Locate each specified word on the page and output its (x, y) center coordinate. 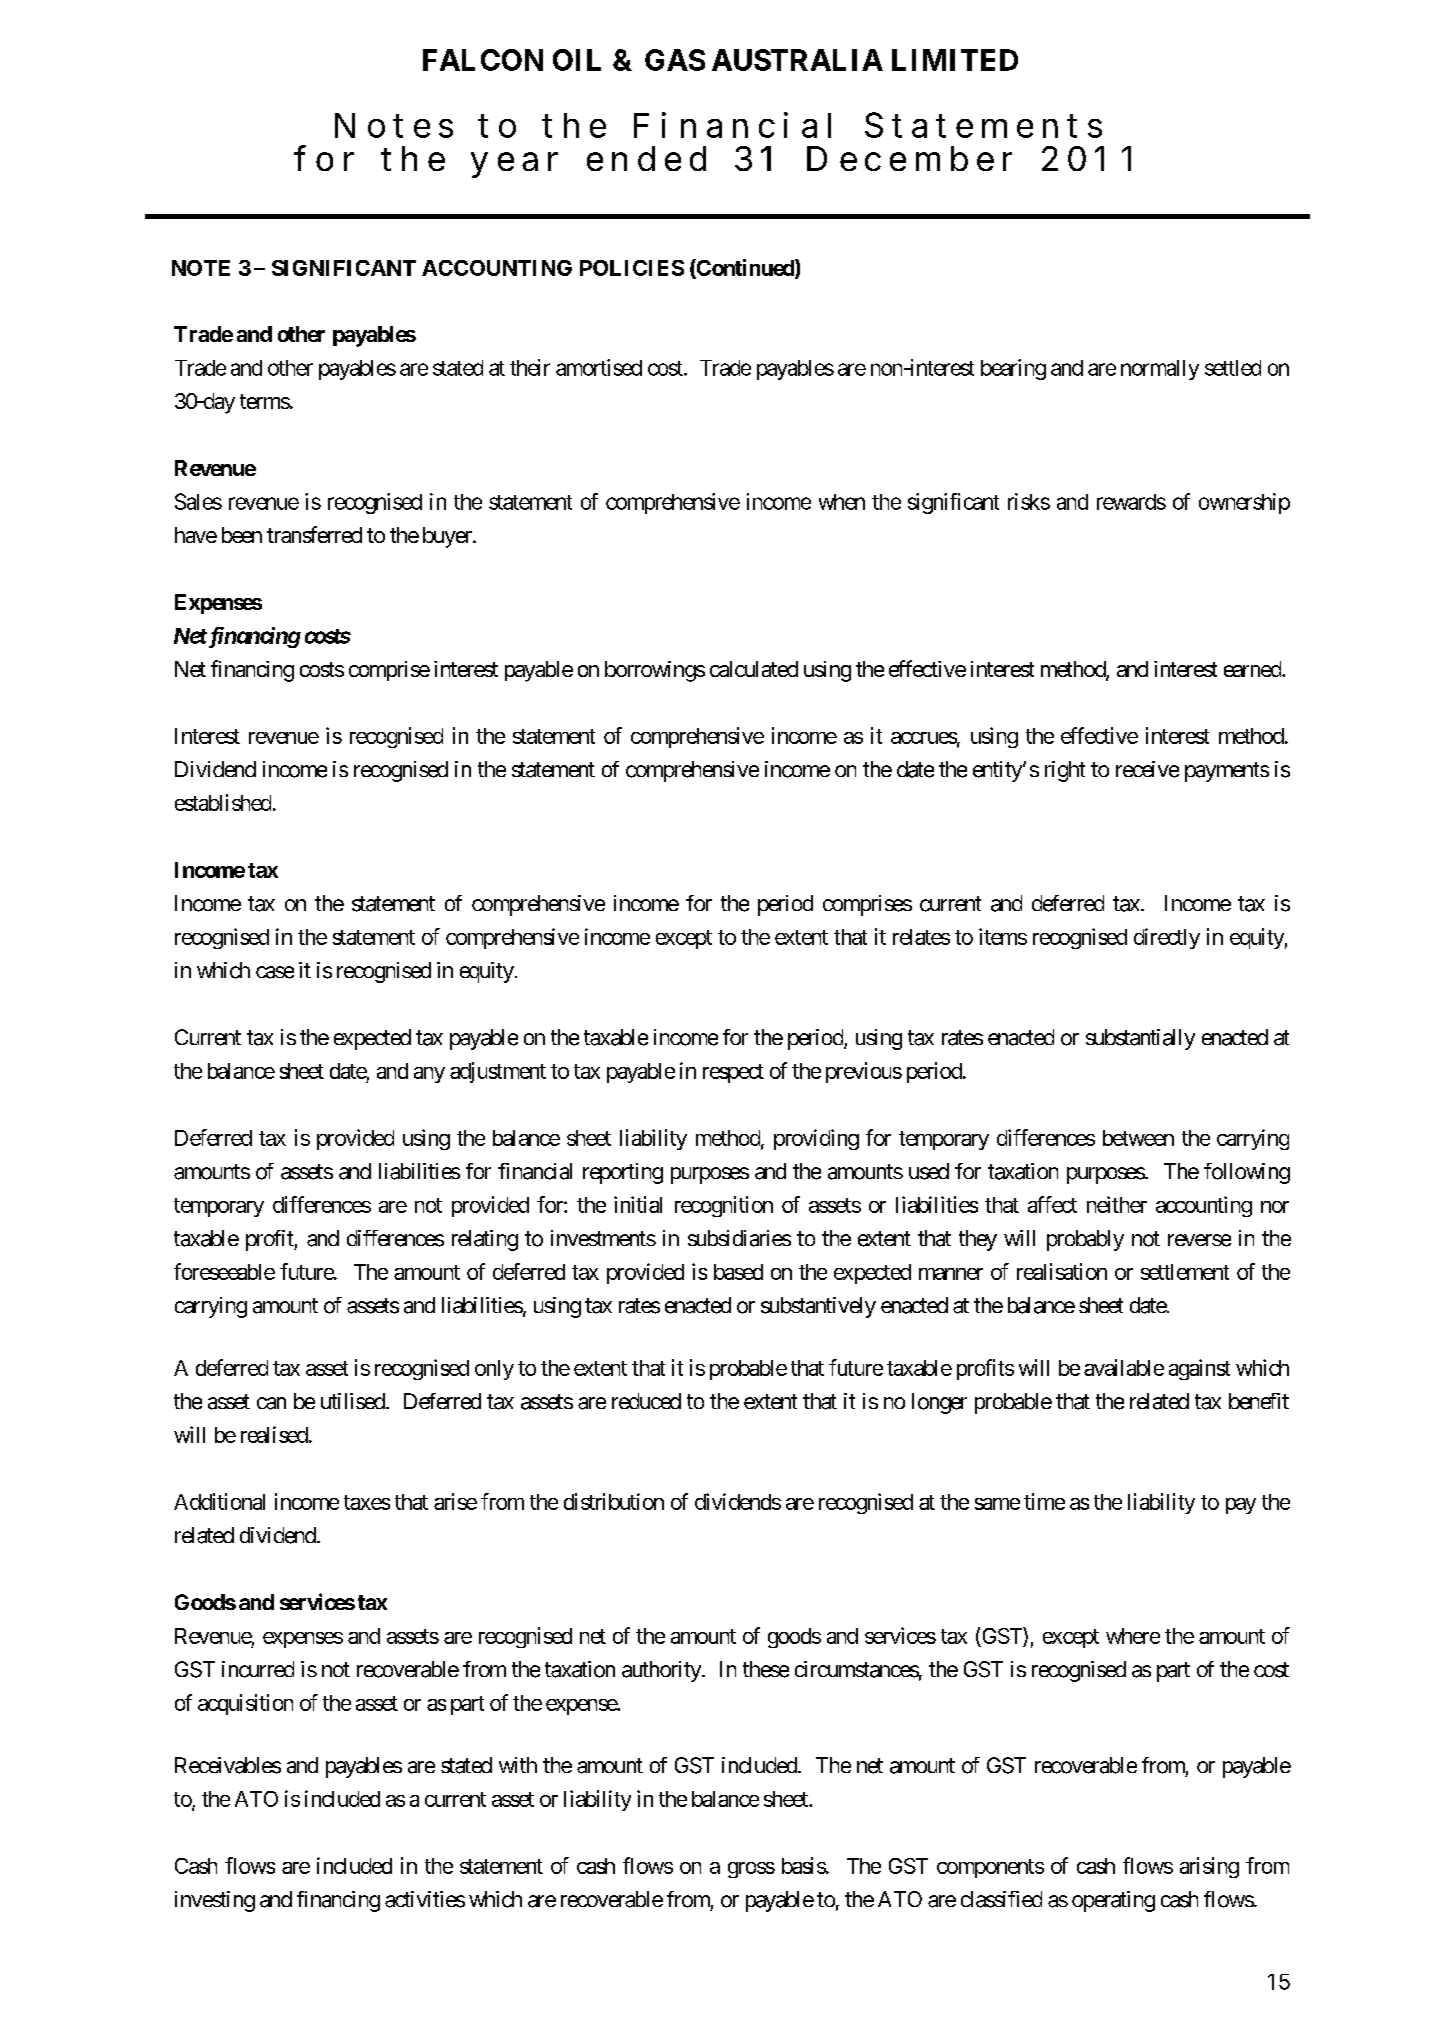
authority (662, 1671)
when (842, 502)
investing (215, 1901)
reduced (646, 1401)
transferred (314, 534)
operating (1113, 1901)
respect (733, 1073)
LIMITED (955, 60)
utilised (353, 1401)
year (514, 165)
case (275, 972)
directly (1167, 938)
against (1199, 1369)
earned (1253, 669)
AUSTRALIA (797, 60)
